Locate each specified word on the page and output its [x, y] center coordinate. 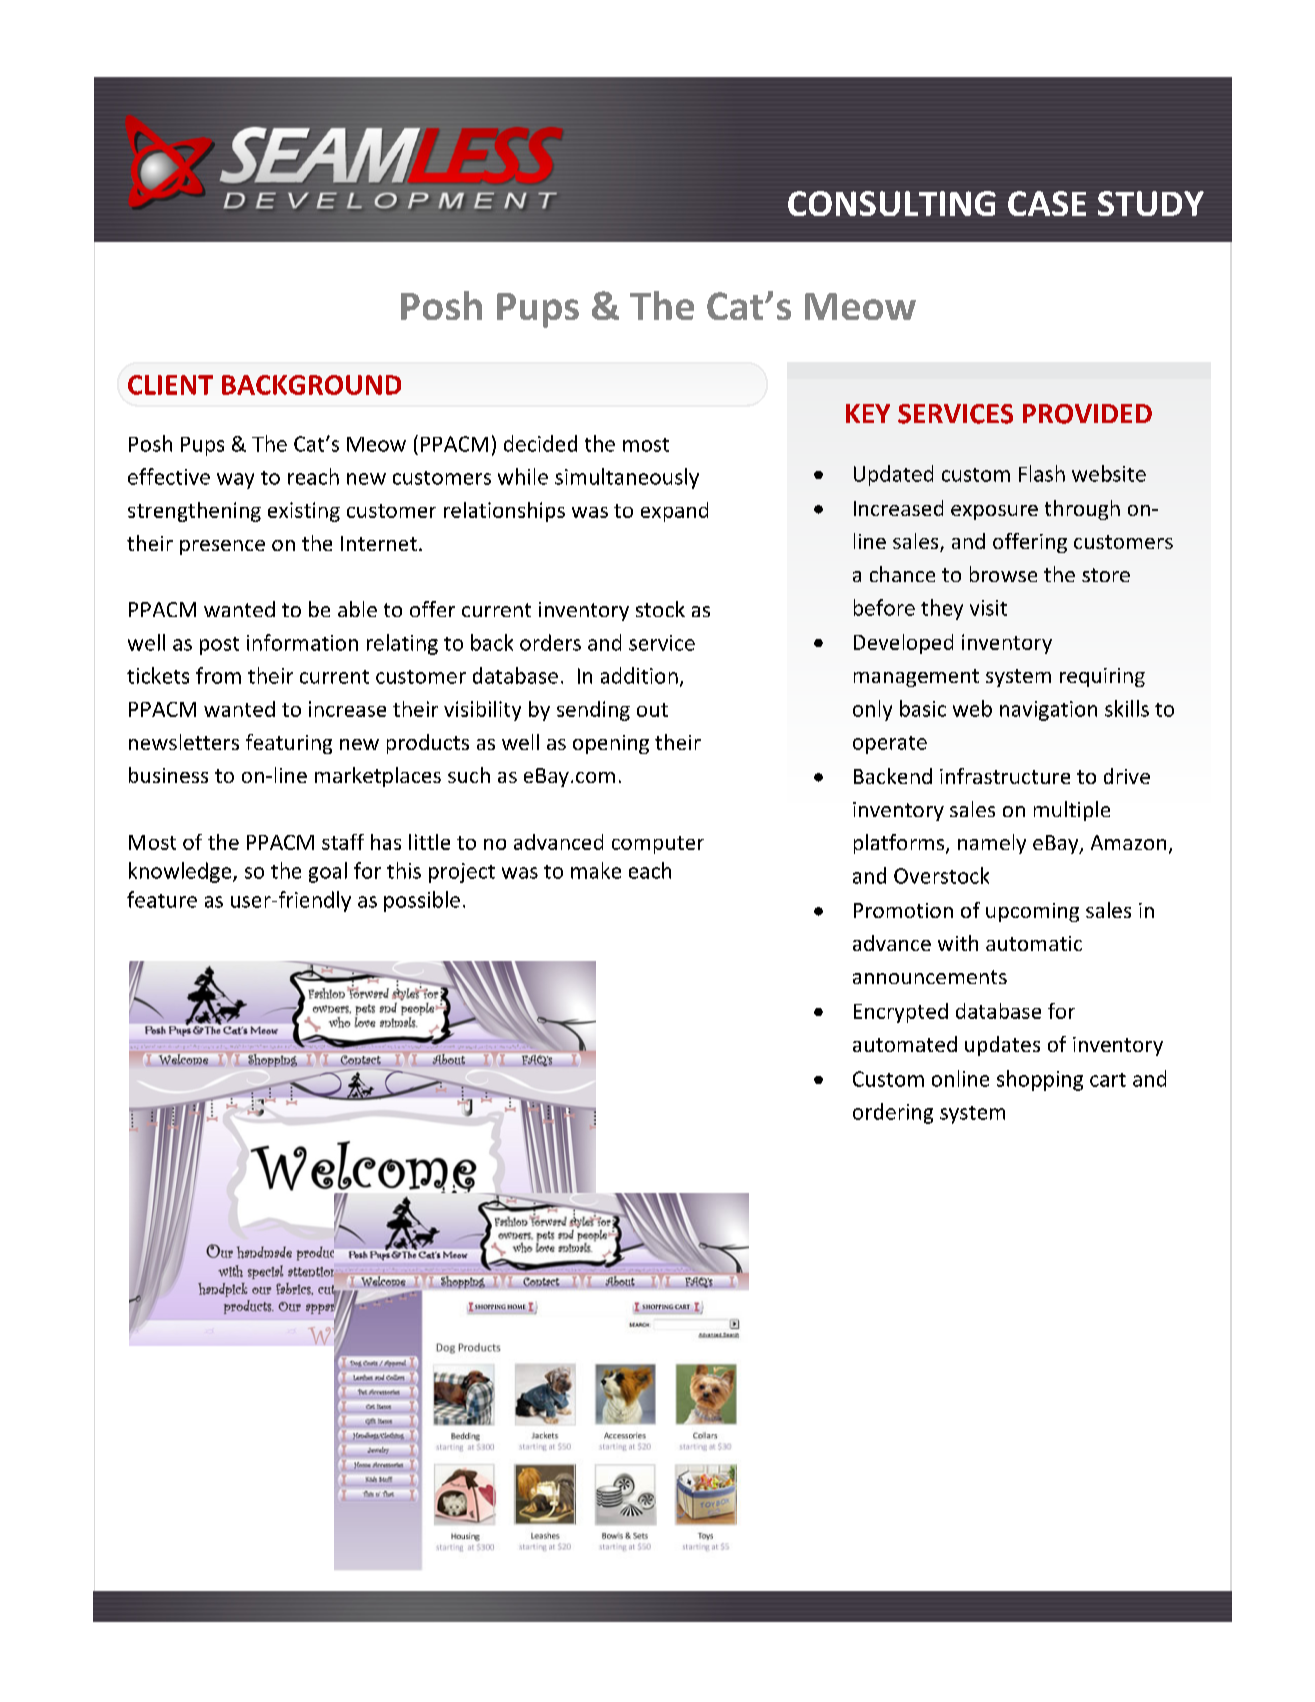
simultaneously [627, 478]
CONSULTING [892, 203]
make [596, 870]
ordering [893, 1113]
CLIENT [170, 385]
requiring [1102, 677]
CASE [1047, 203]
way [235, 481]
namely [992, 844]
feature [162, 899]
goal [328, 872]
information [302, 642]
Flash [1042, 473]
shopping [1040, 1080]
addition [639, 675]
